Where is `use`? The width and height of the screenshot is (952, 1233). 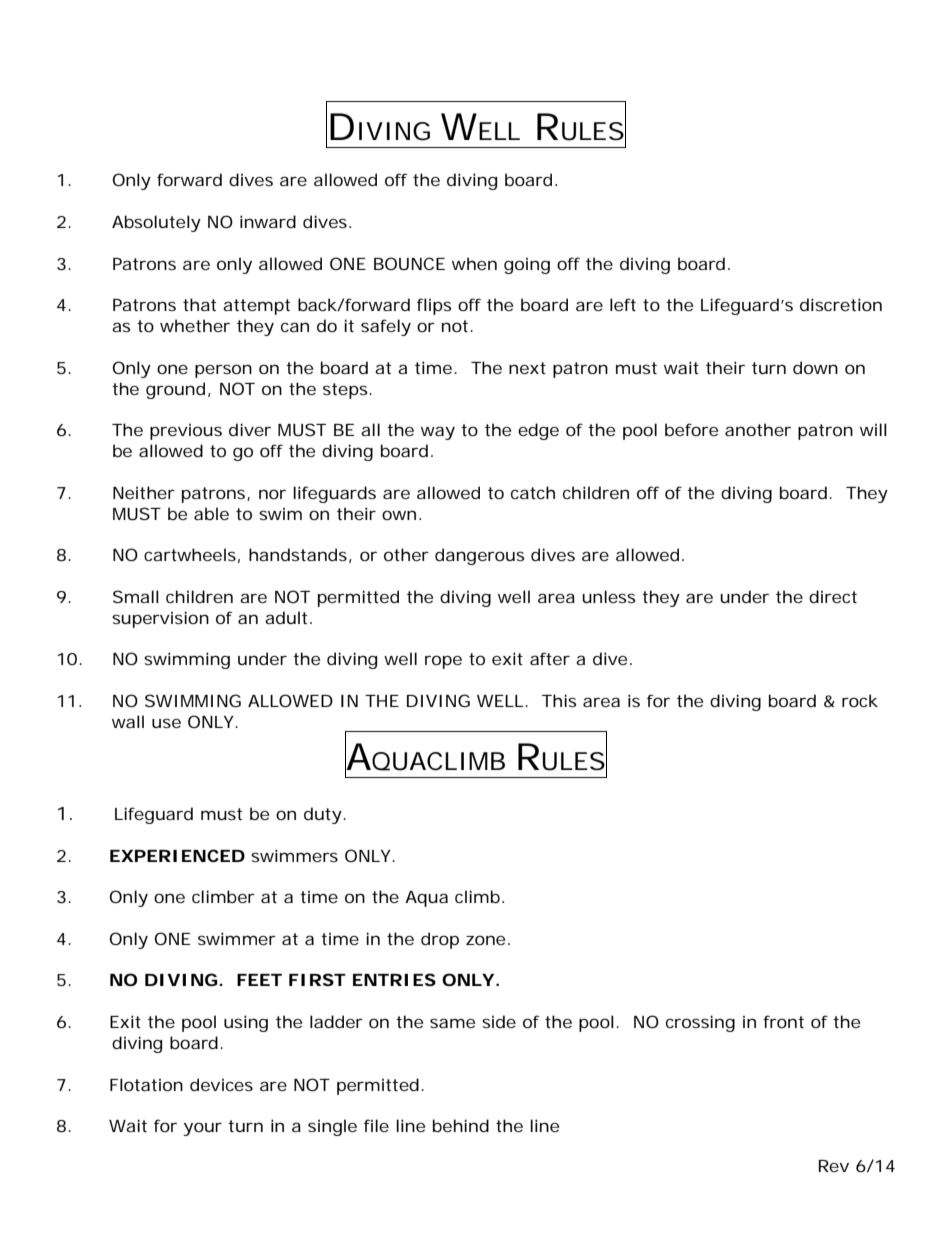
use is located at coordinates (166, 723).
